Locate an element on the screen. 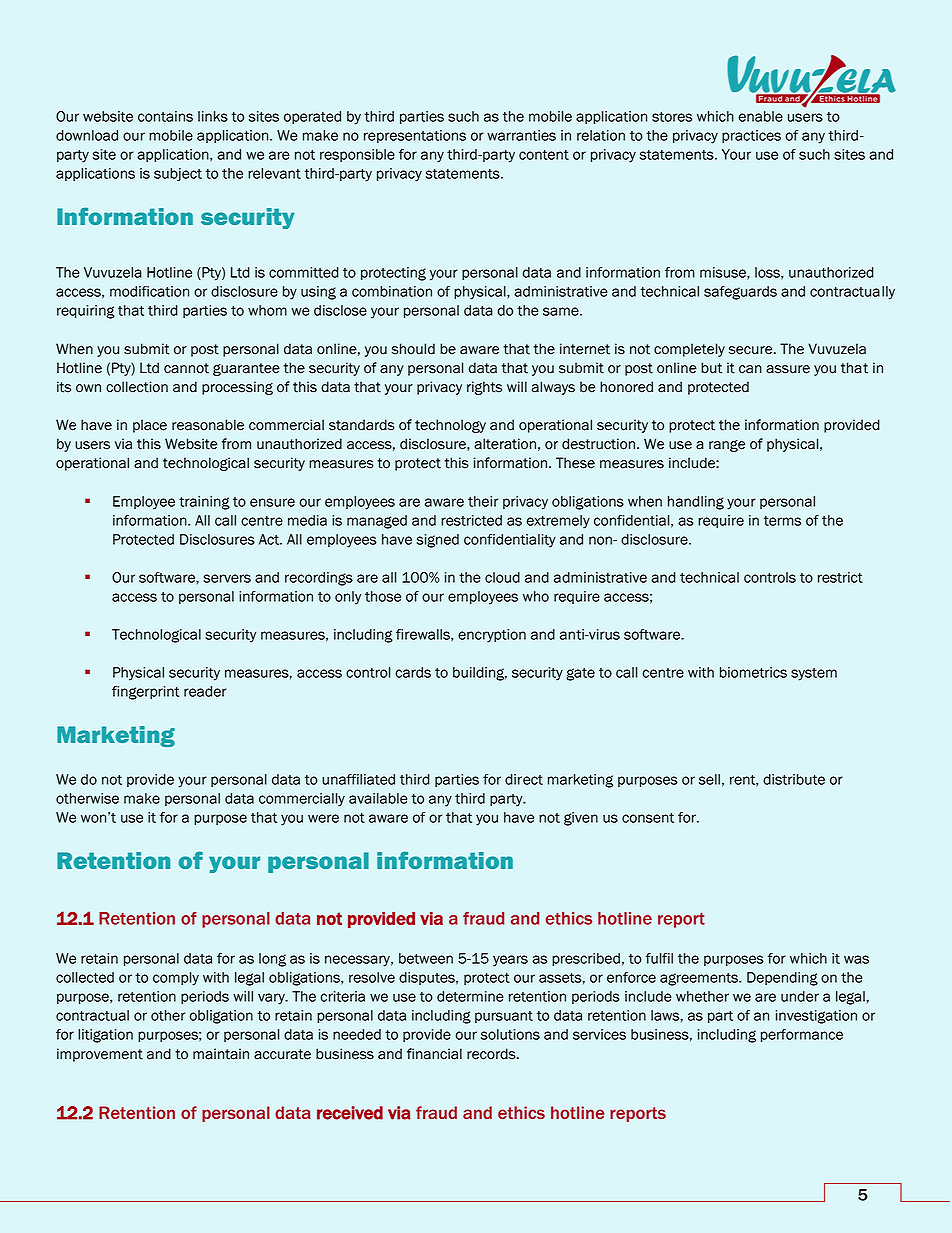  contains is located at coordinates (165, 116).
